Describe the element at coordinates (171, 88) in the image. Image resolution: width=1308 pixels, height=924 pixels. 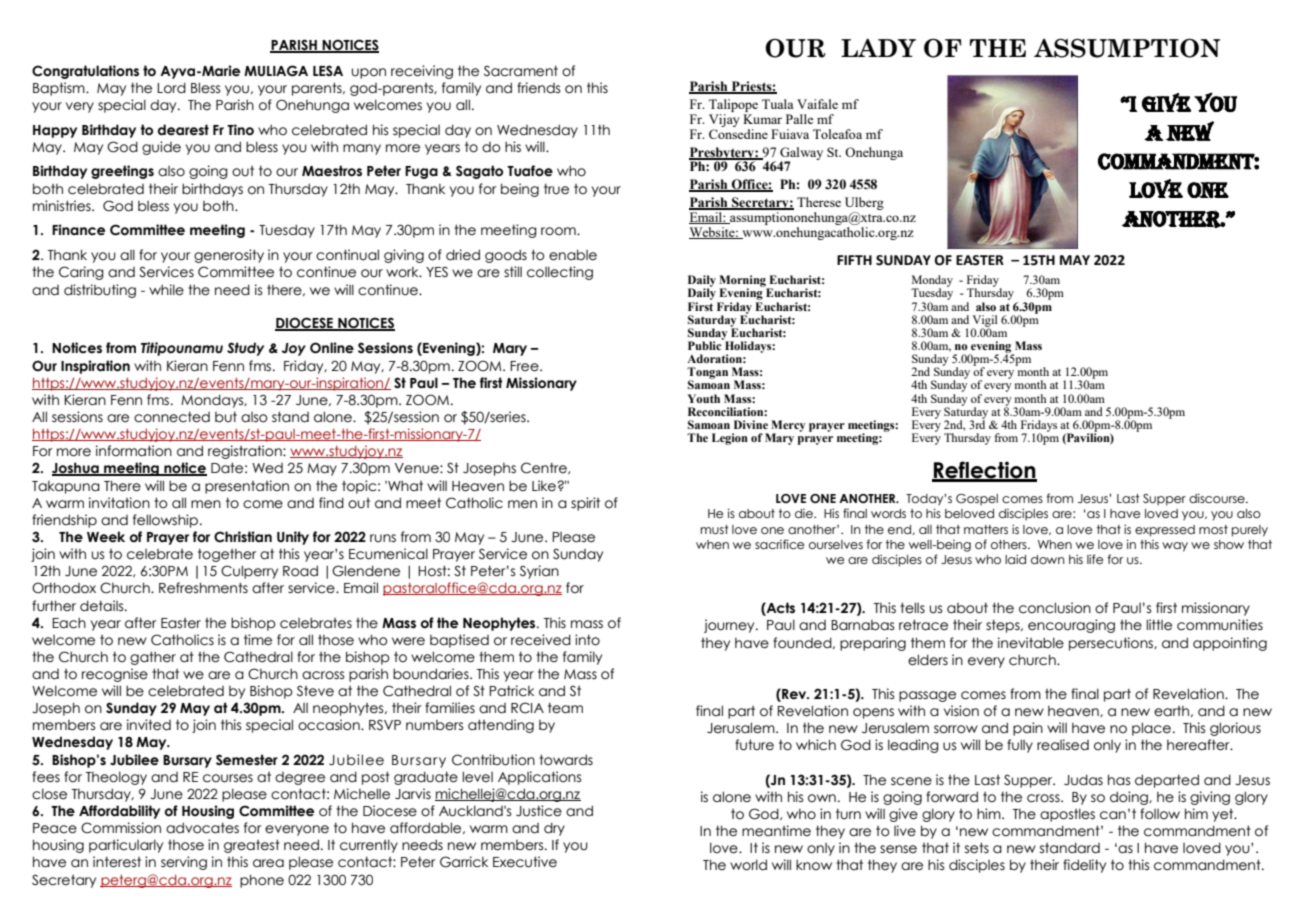
I see `Lord` at that location.
